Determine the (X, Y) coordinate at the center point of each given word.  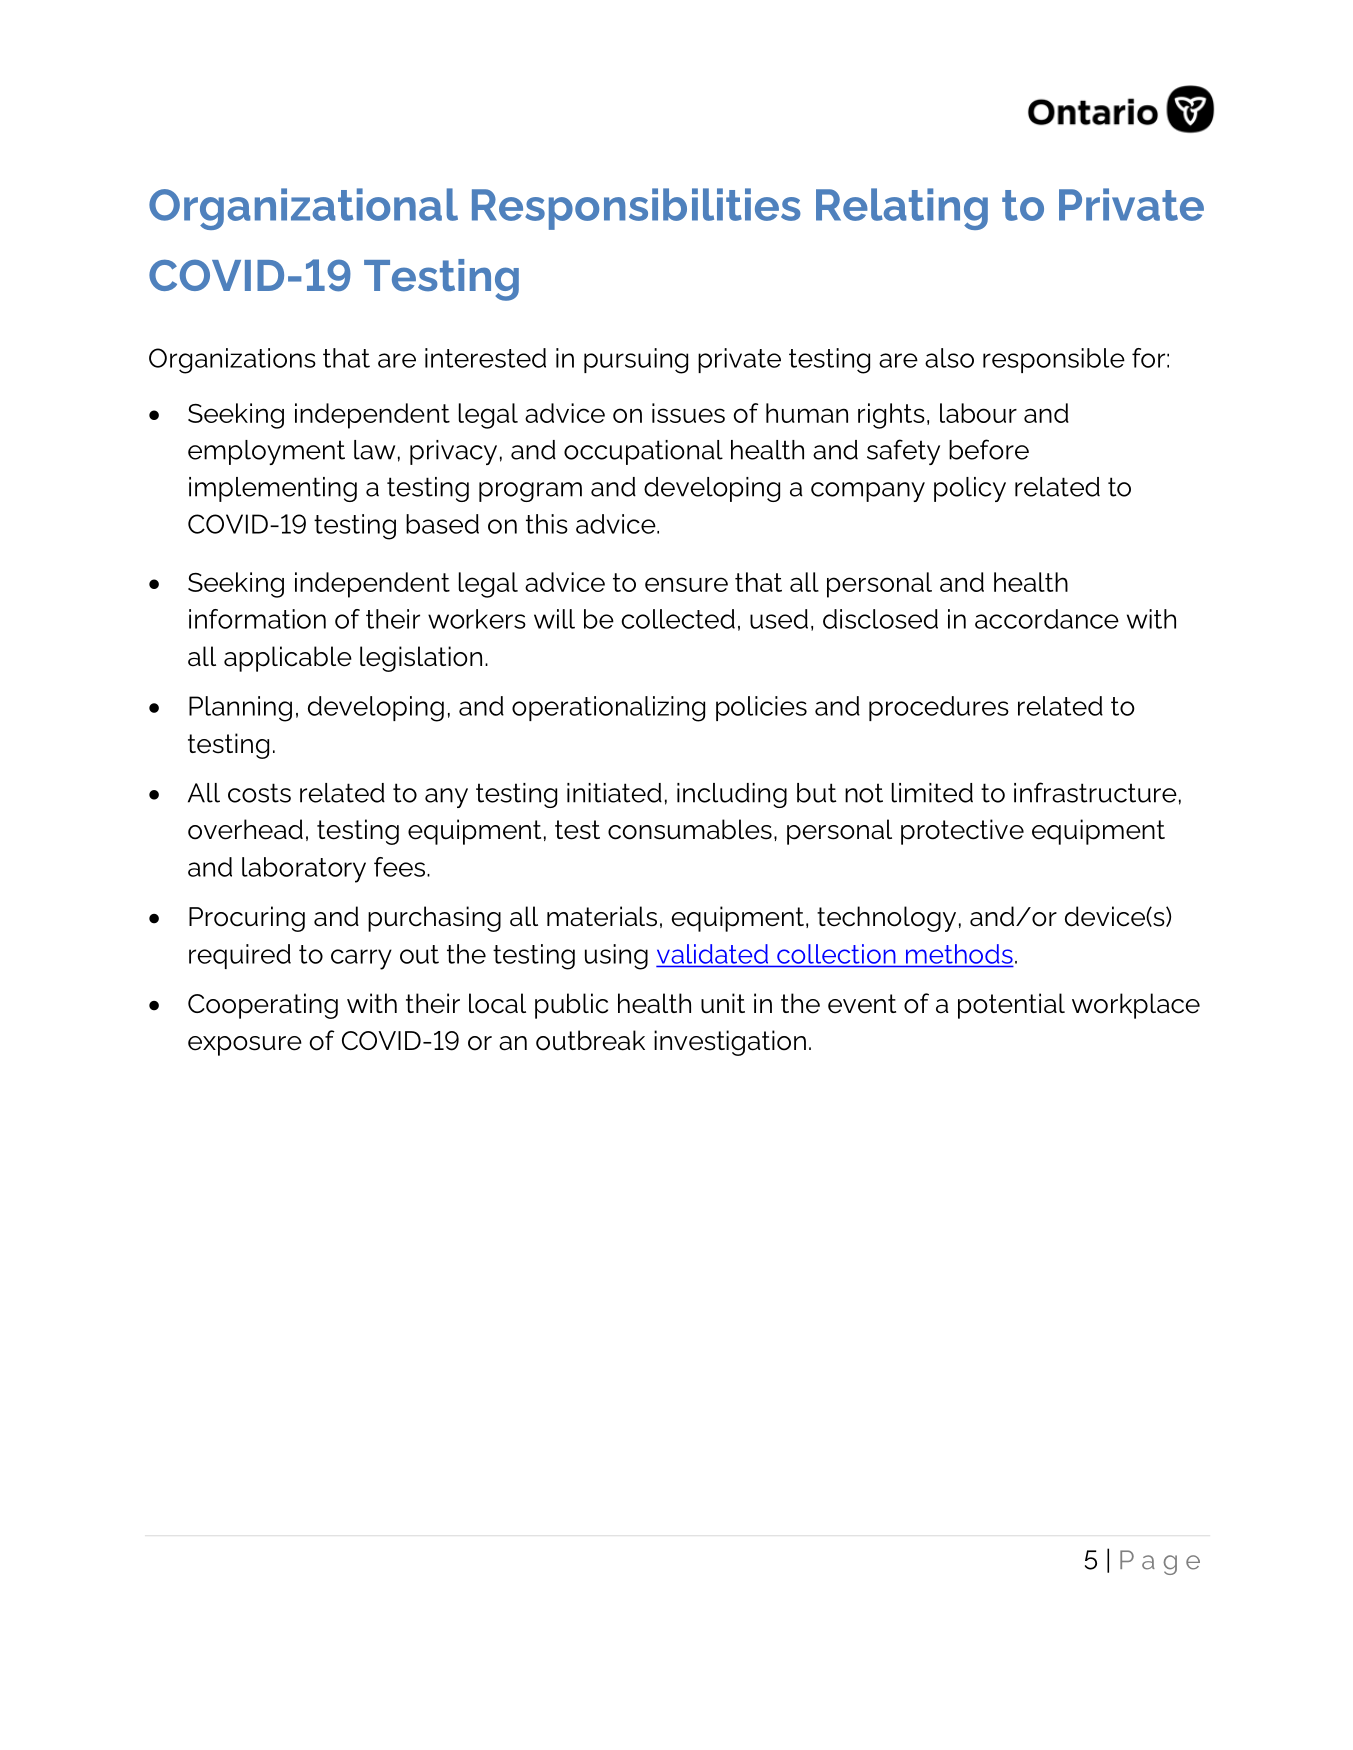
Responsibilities (636, 209)
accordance (1047, 619)
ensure (686, 584)
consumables (690, 829)
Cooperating (263, 1006)
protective (962, 832)
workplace (1136, 1006)
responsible (1054, 360)
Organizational (303, 209)
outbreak (590, 1040)
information (257, 619)
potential (1011, 1006)
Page (1160, 1562)
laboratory (304, 870)
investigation (730, 1043)
